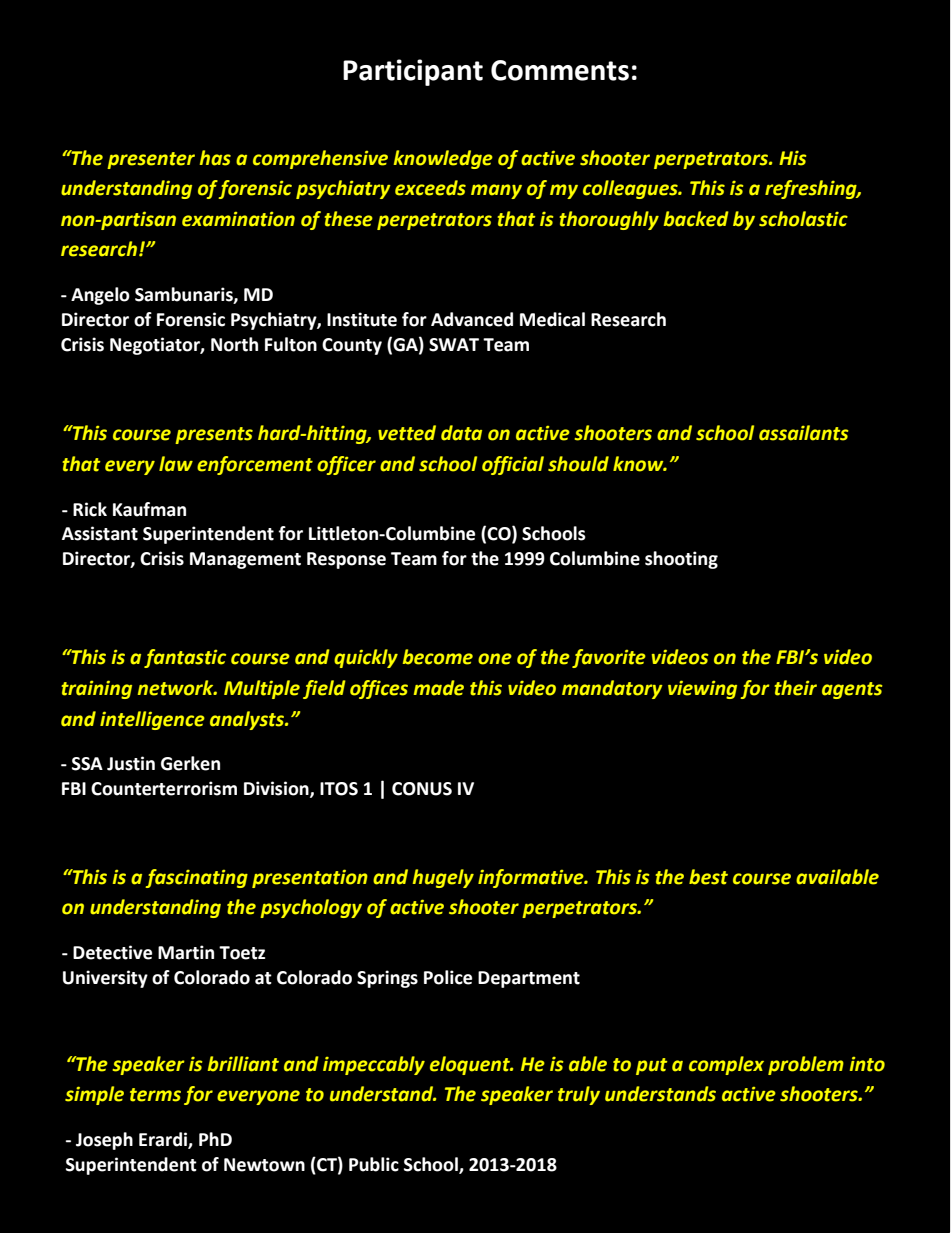 The image size is (952, 1233). I want to click on truly, so click(579, 1095).
